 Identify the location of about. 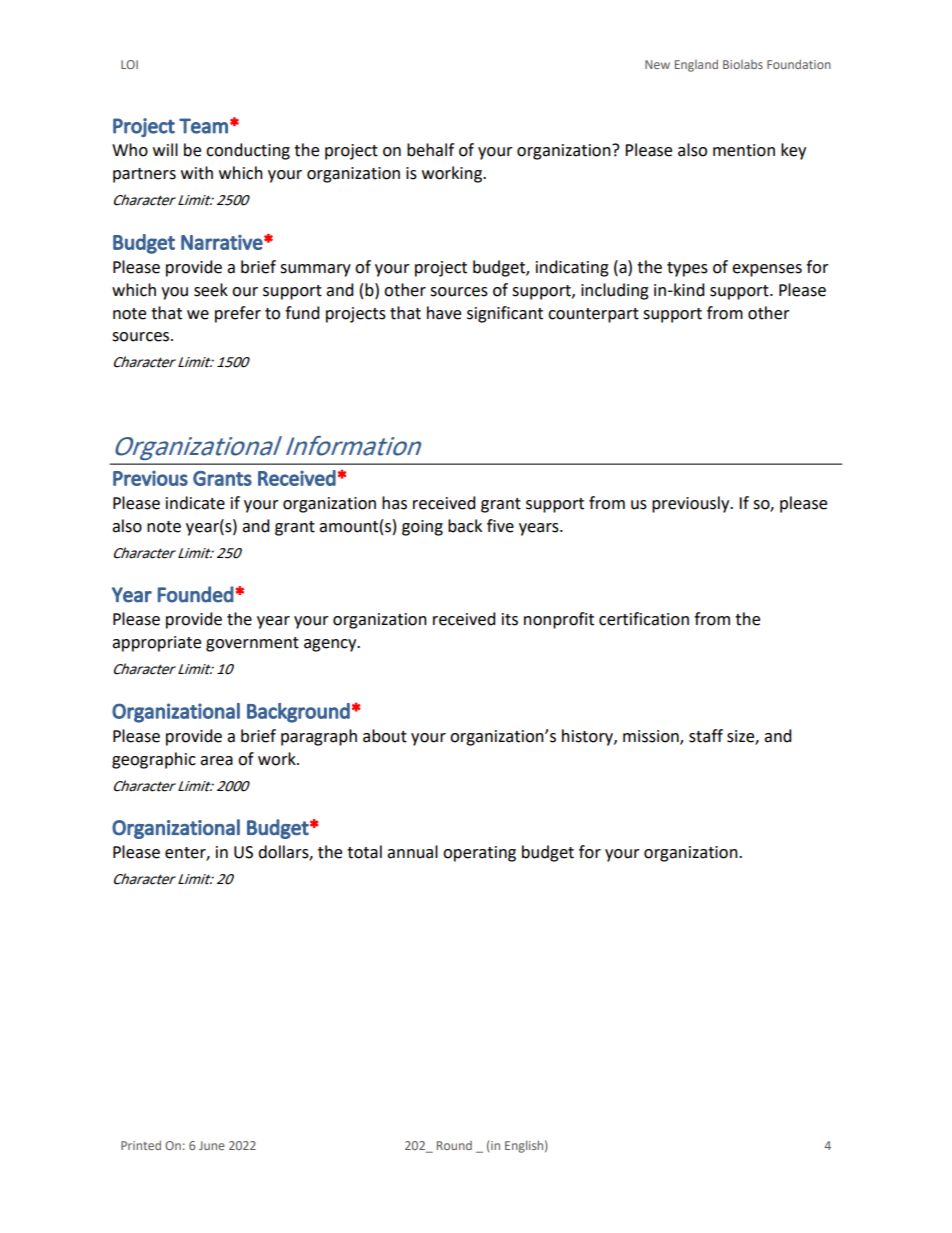
(385, 736).
